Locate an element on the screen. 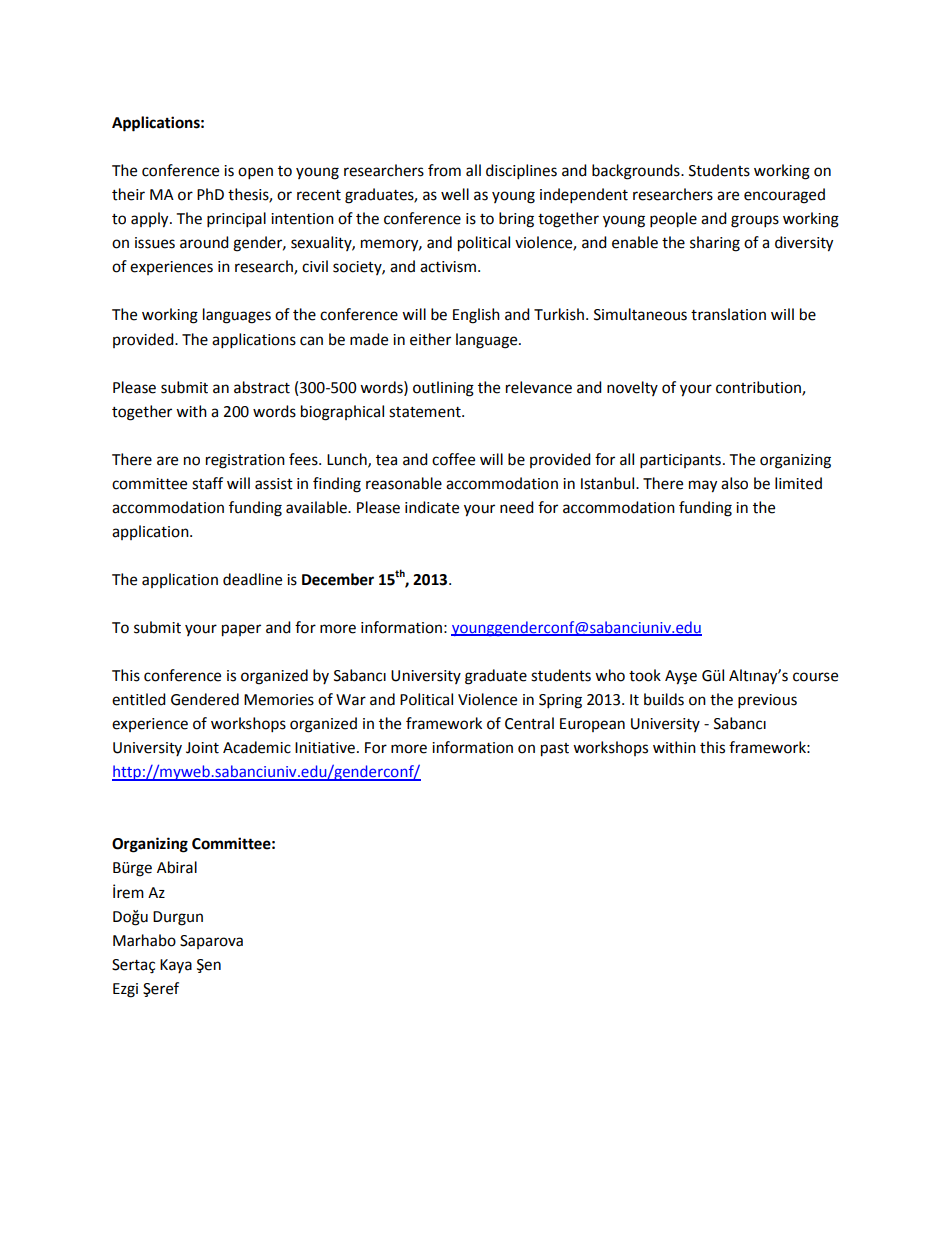 Image resolution: width=952 pixels, height=1233 pixels. abstract is located at coordinates (262, 387).
